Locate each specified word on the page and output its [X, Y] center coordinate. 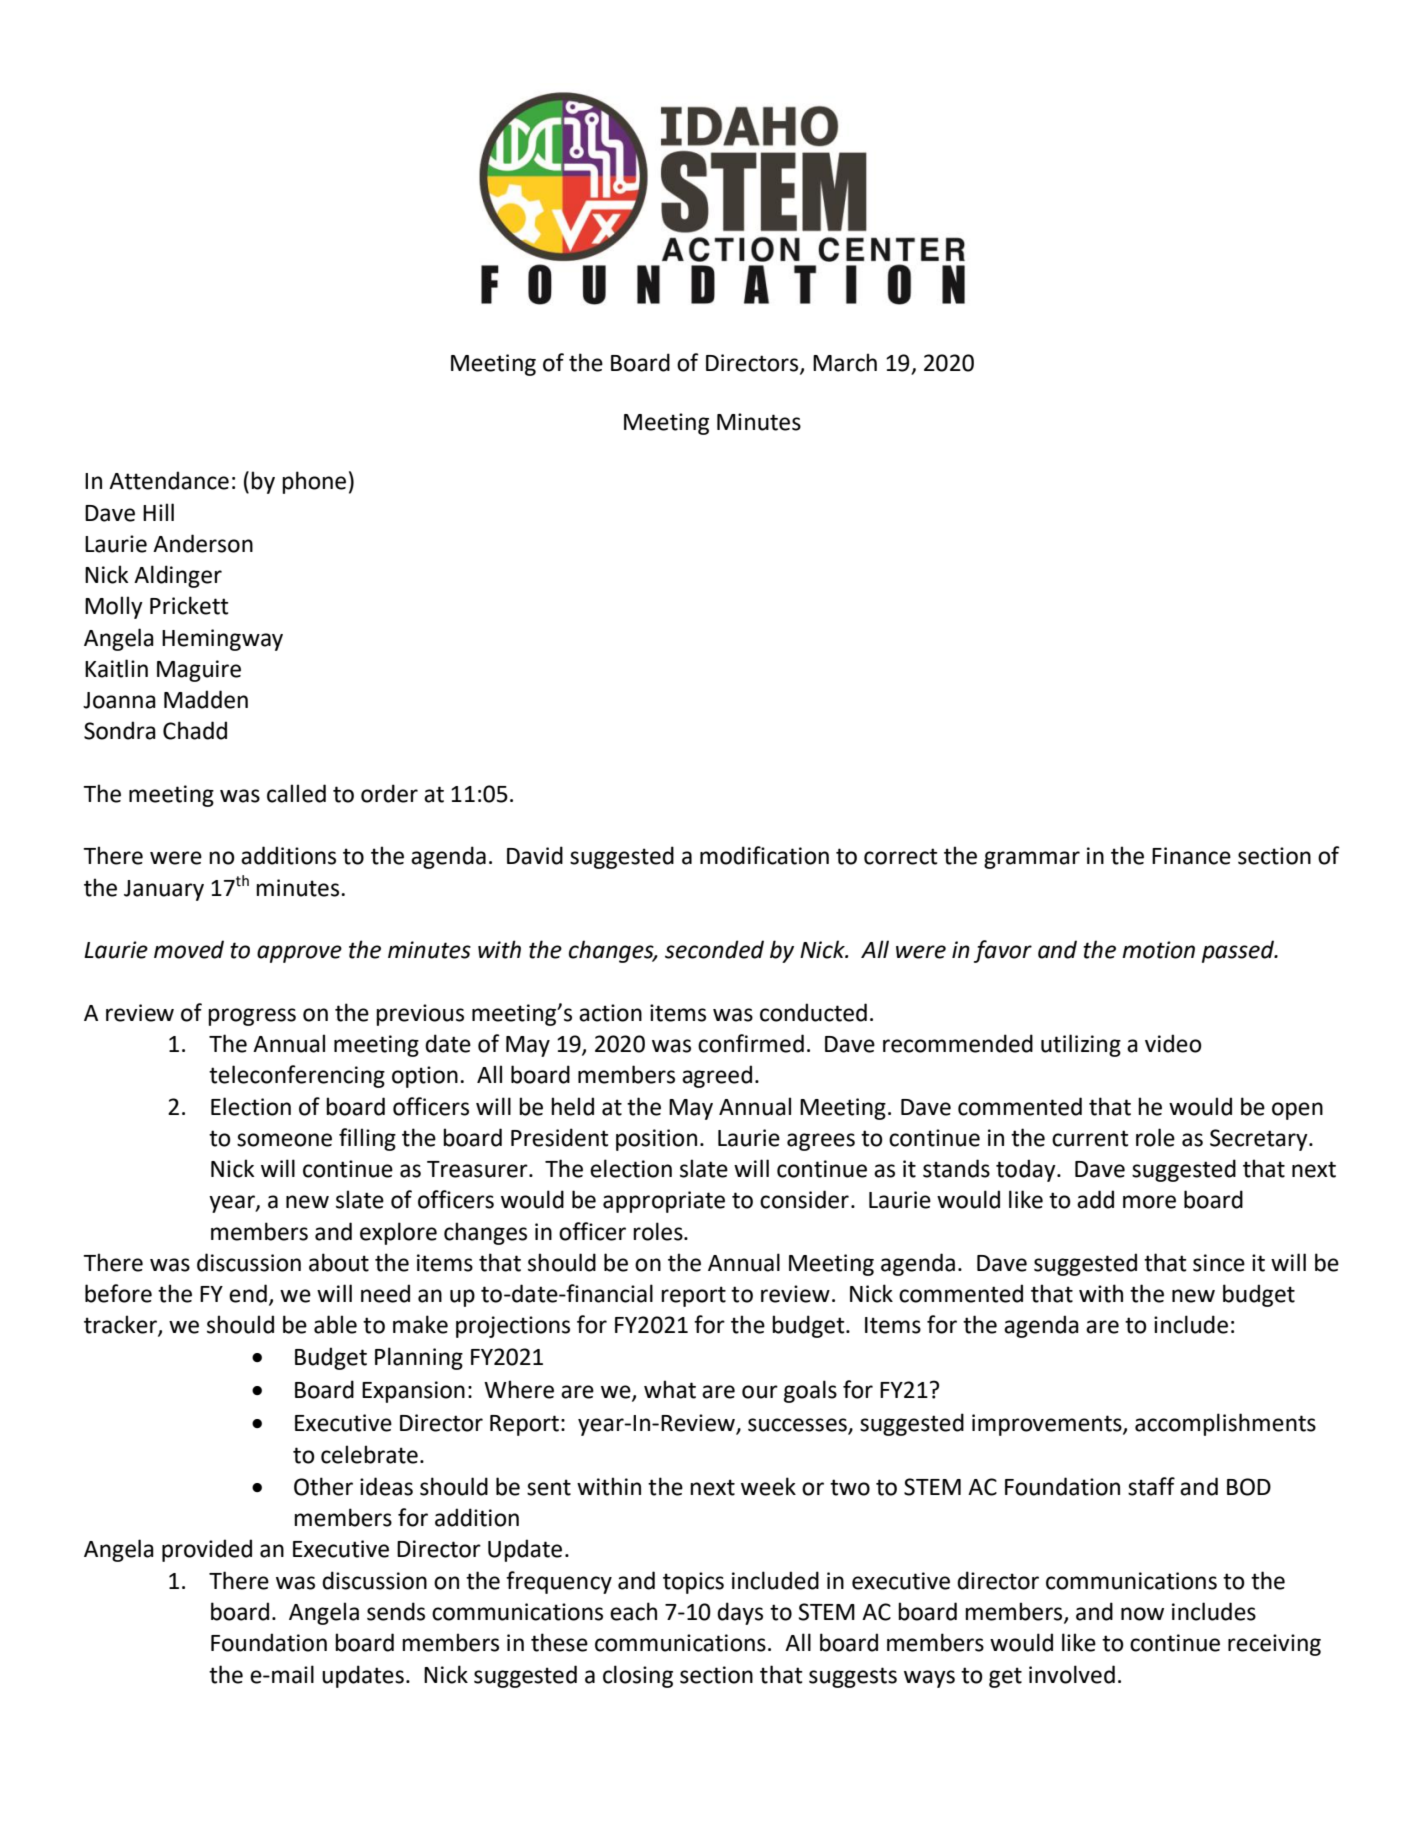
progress [252, 1017]
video [1173, 1043]
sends [396, 1611]
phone [314, 482]
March [845, 362]
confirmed [751, 1043]
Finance [1191, 856]
